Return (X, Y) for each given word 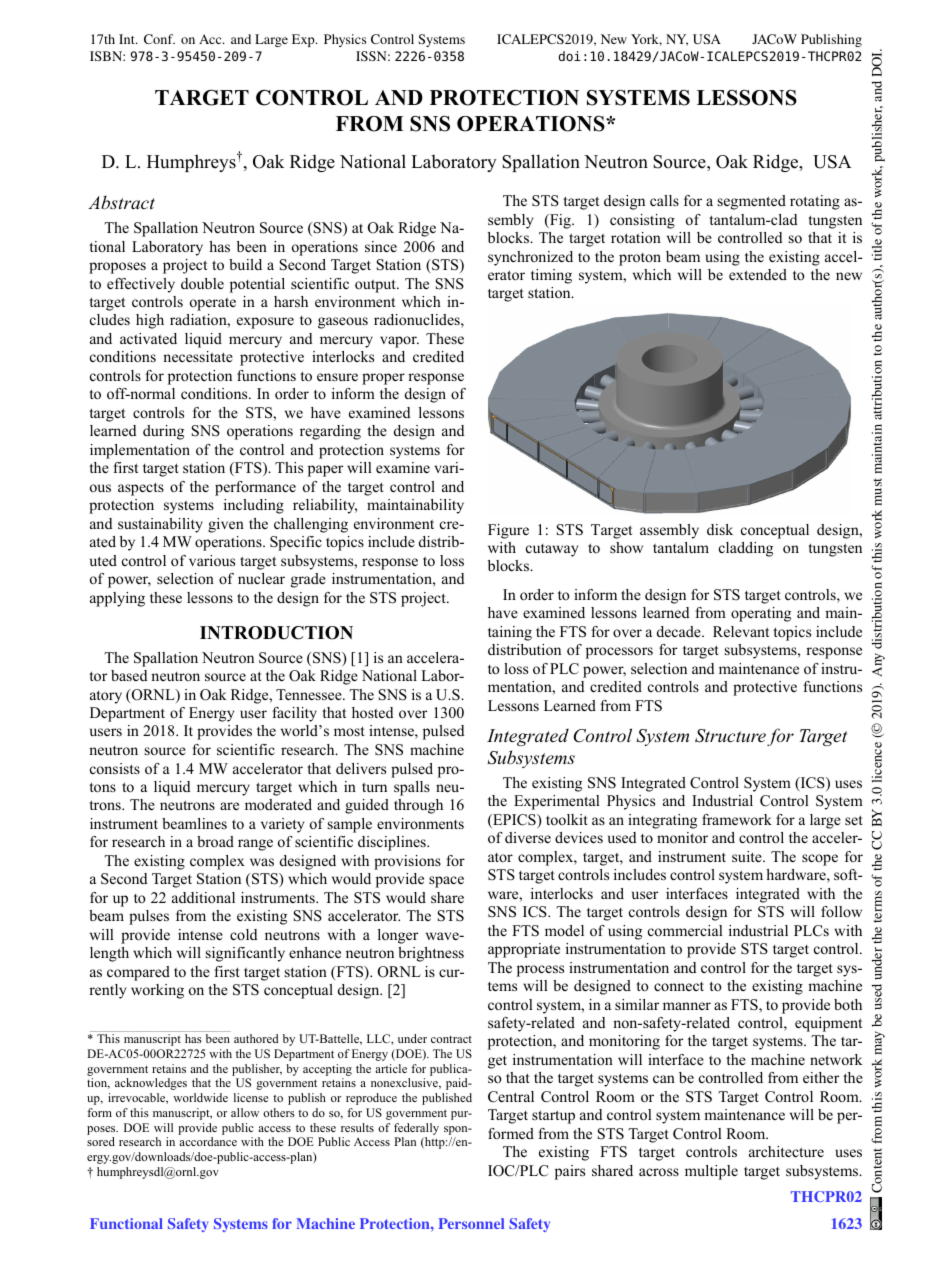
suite (748, 856)
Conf (159, 39)
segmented (752, 202)
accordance (208, 1141)
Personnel (471, 1223)
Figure (508, 531)
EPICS (514, 821)
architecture (786, 1151)
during (163, 432)
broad (215, 841)
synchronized (530, 258)
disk (720, 529)
